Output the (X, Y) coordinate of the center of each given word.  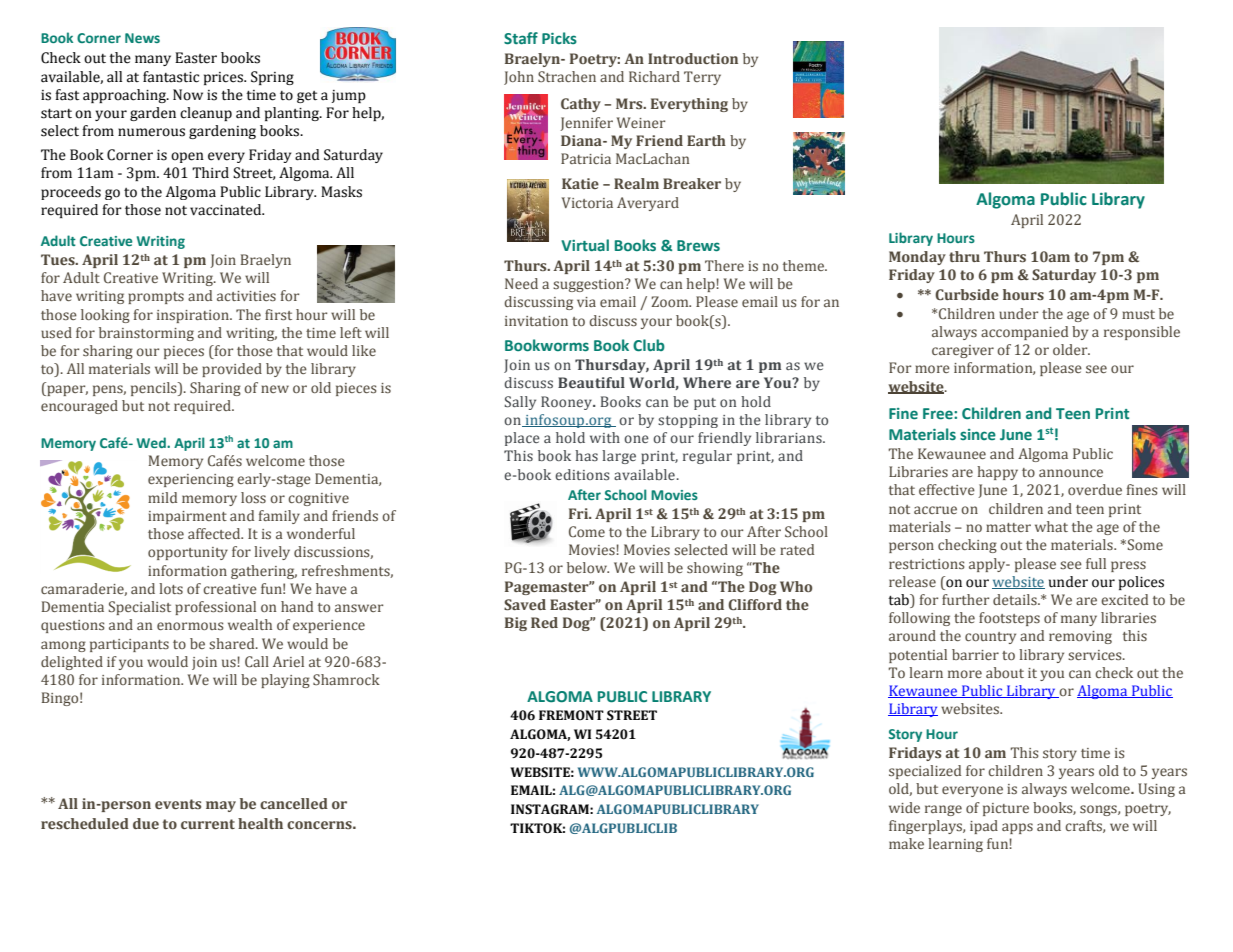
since (978, 434)
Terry (702, 78)
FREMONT (571, 715)
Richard (654, 76)
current (208, 824)
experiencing (191, 480)
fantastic (171, 77)
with (605, 437)
